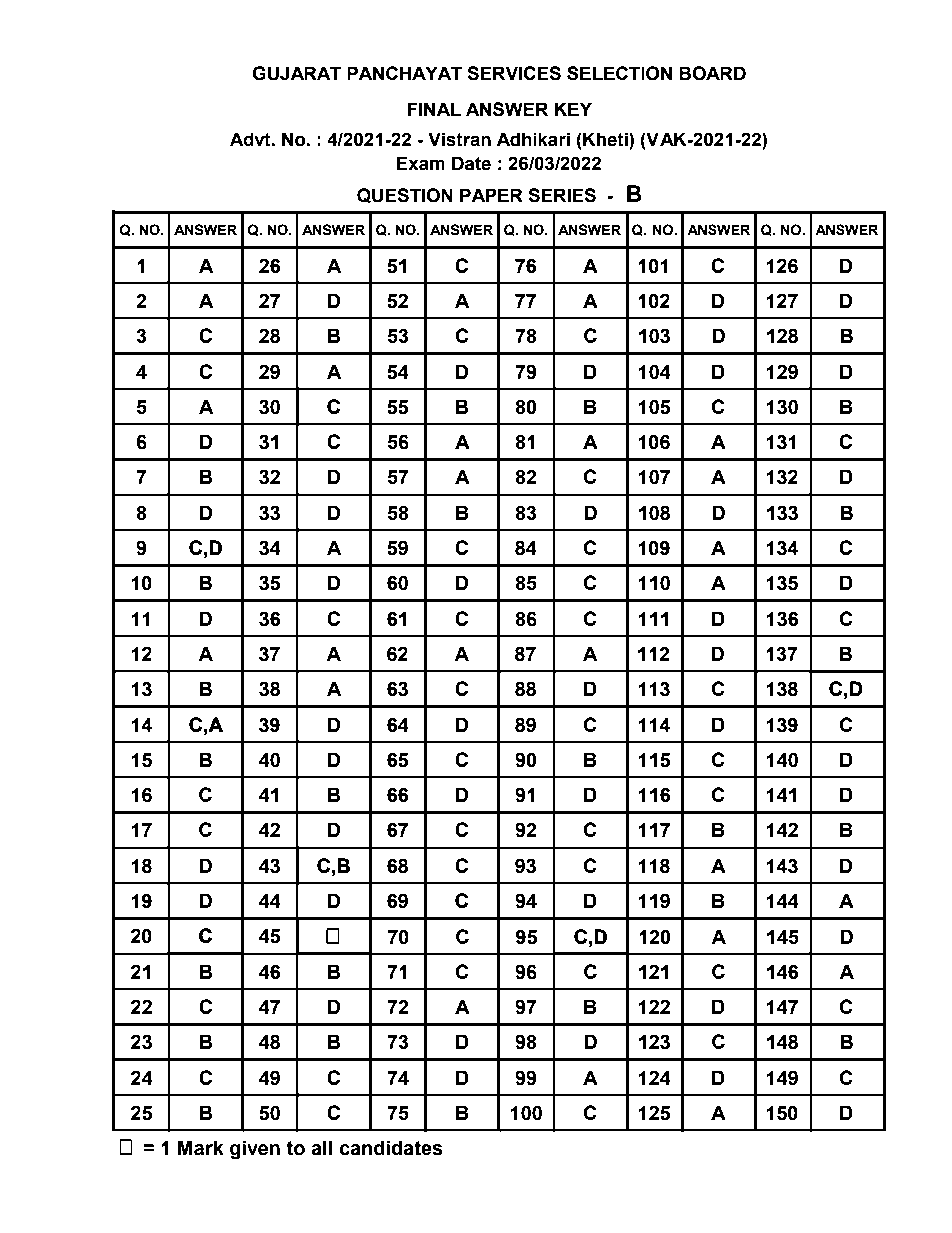  Describe the element at coordinates (201, 1148) in the page. I see `Mark` at that location.
